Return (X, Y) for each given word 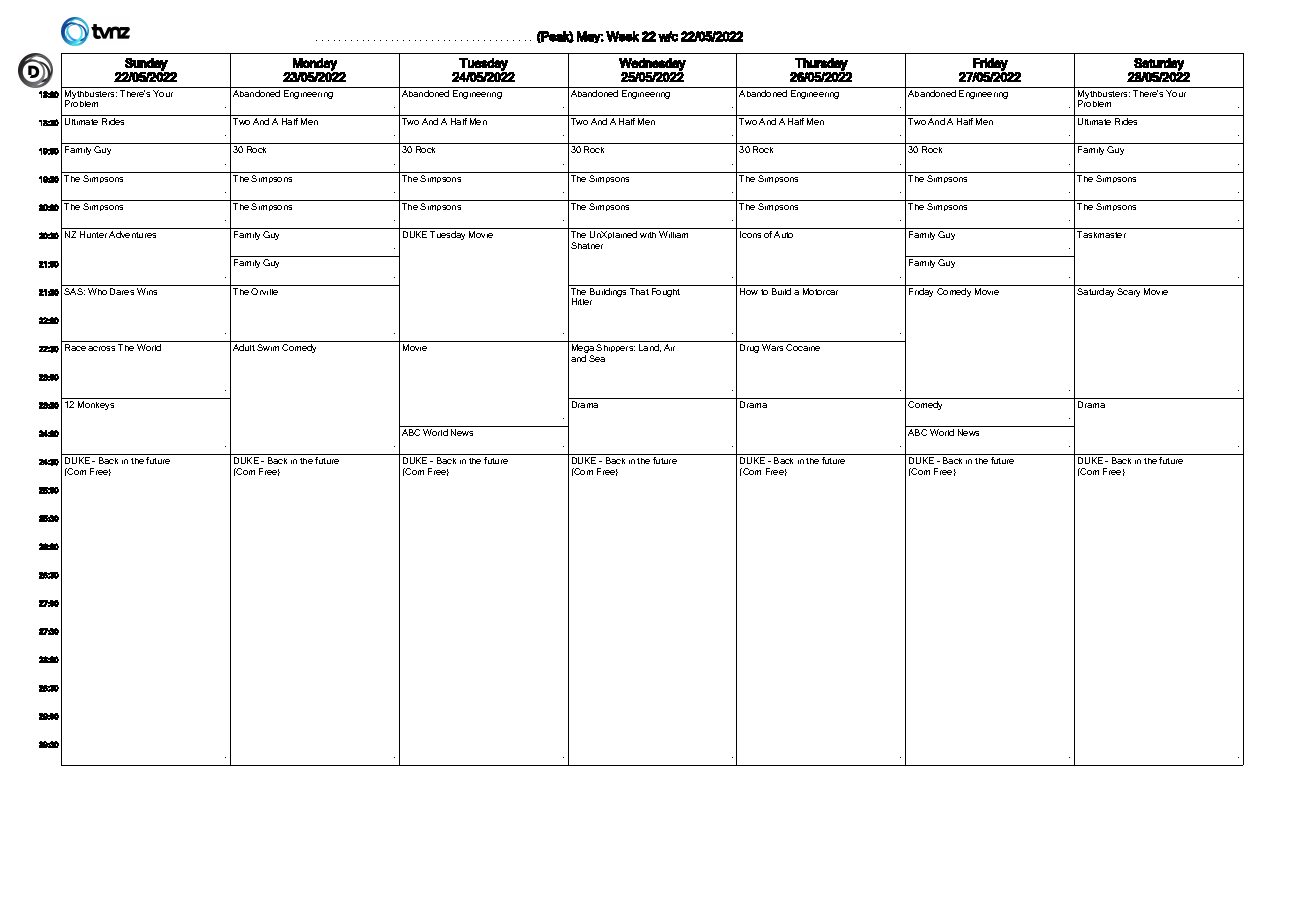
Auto (783, 234)
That (639, 291)
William (673, 234)
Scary (1128, 292)
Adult (244, 347)
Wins (147, 291)
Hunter (93, 234)
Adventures (132, 234)
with (648, 235)
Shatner (587, 245)
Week (622, 36)
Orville (264, 291)
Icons (750, 234)
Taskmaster (1101, 234)
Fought (666, 292)
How (749, 291)
